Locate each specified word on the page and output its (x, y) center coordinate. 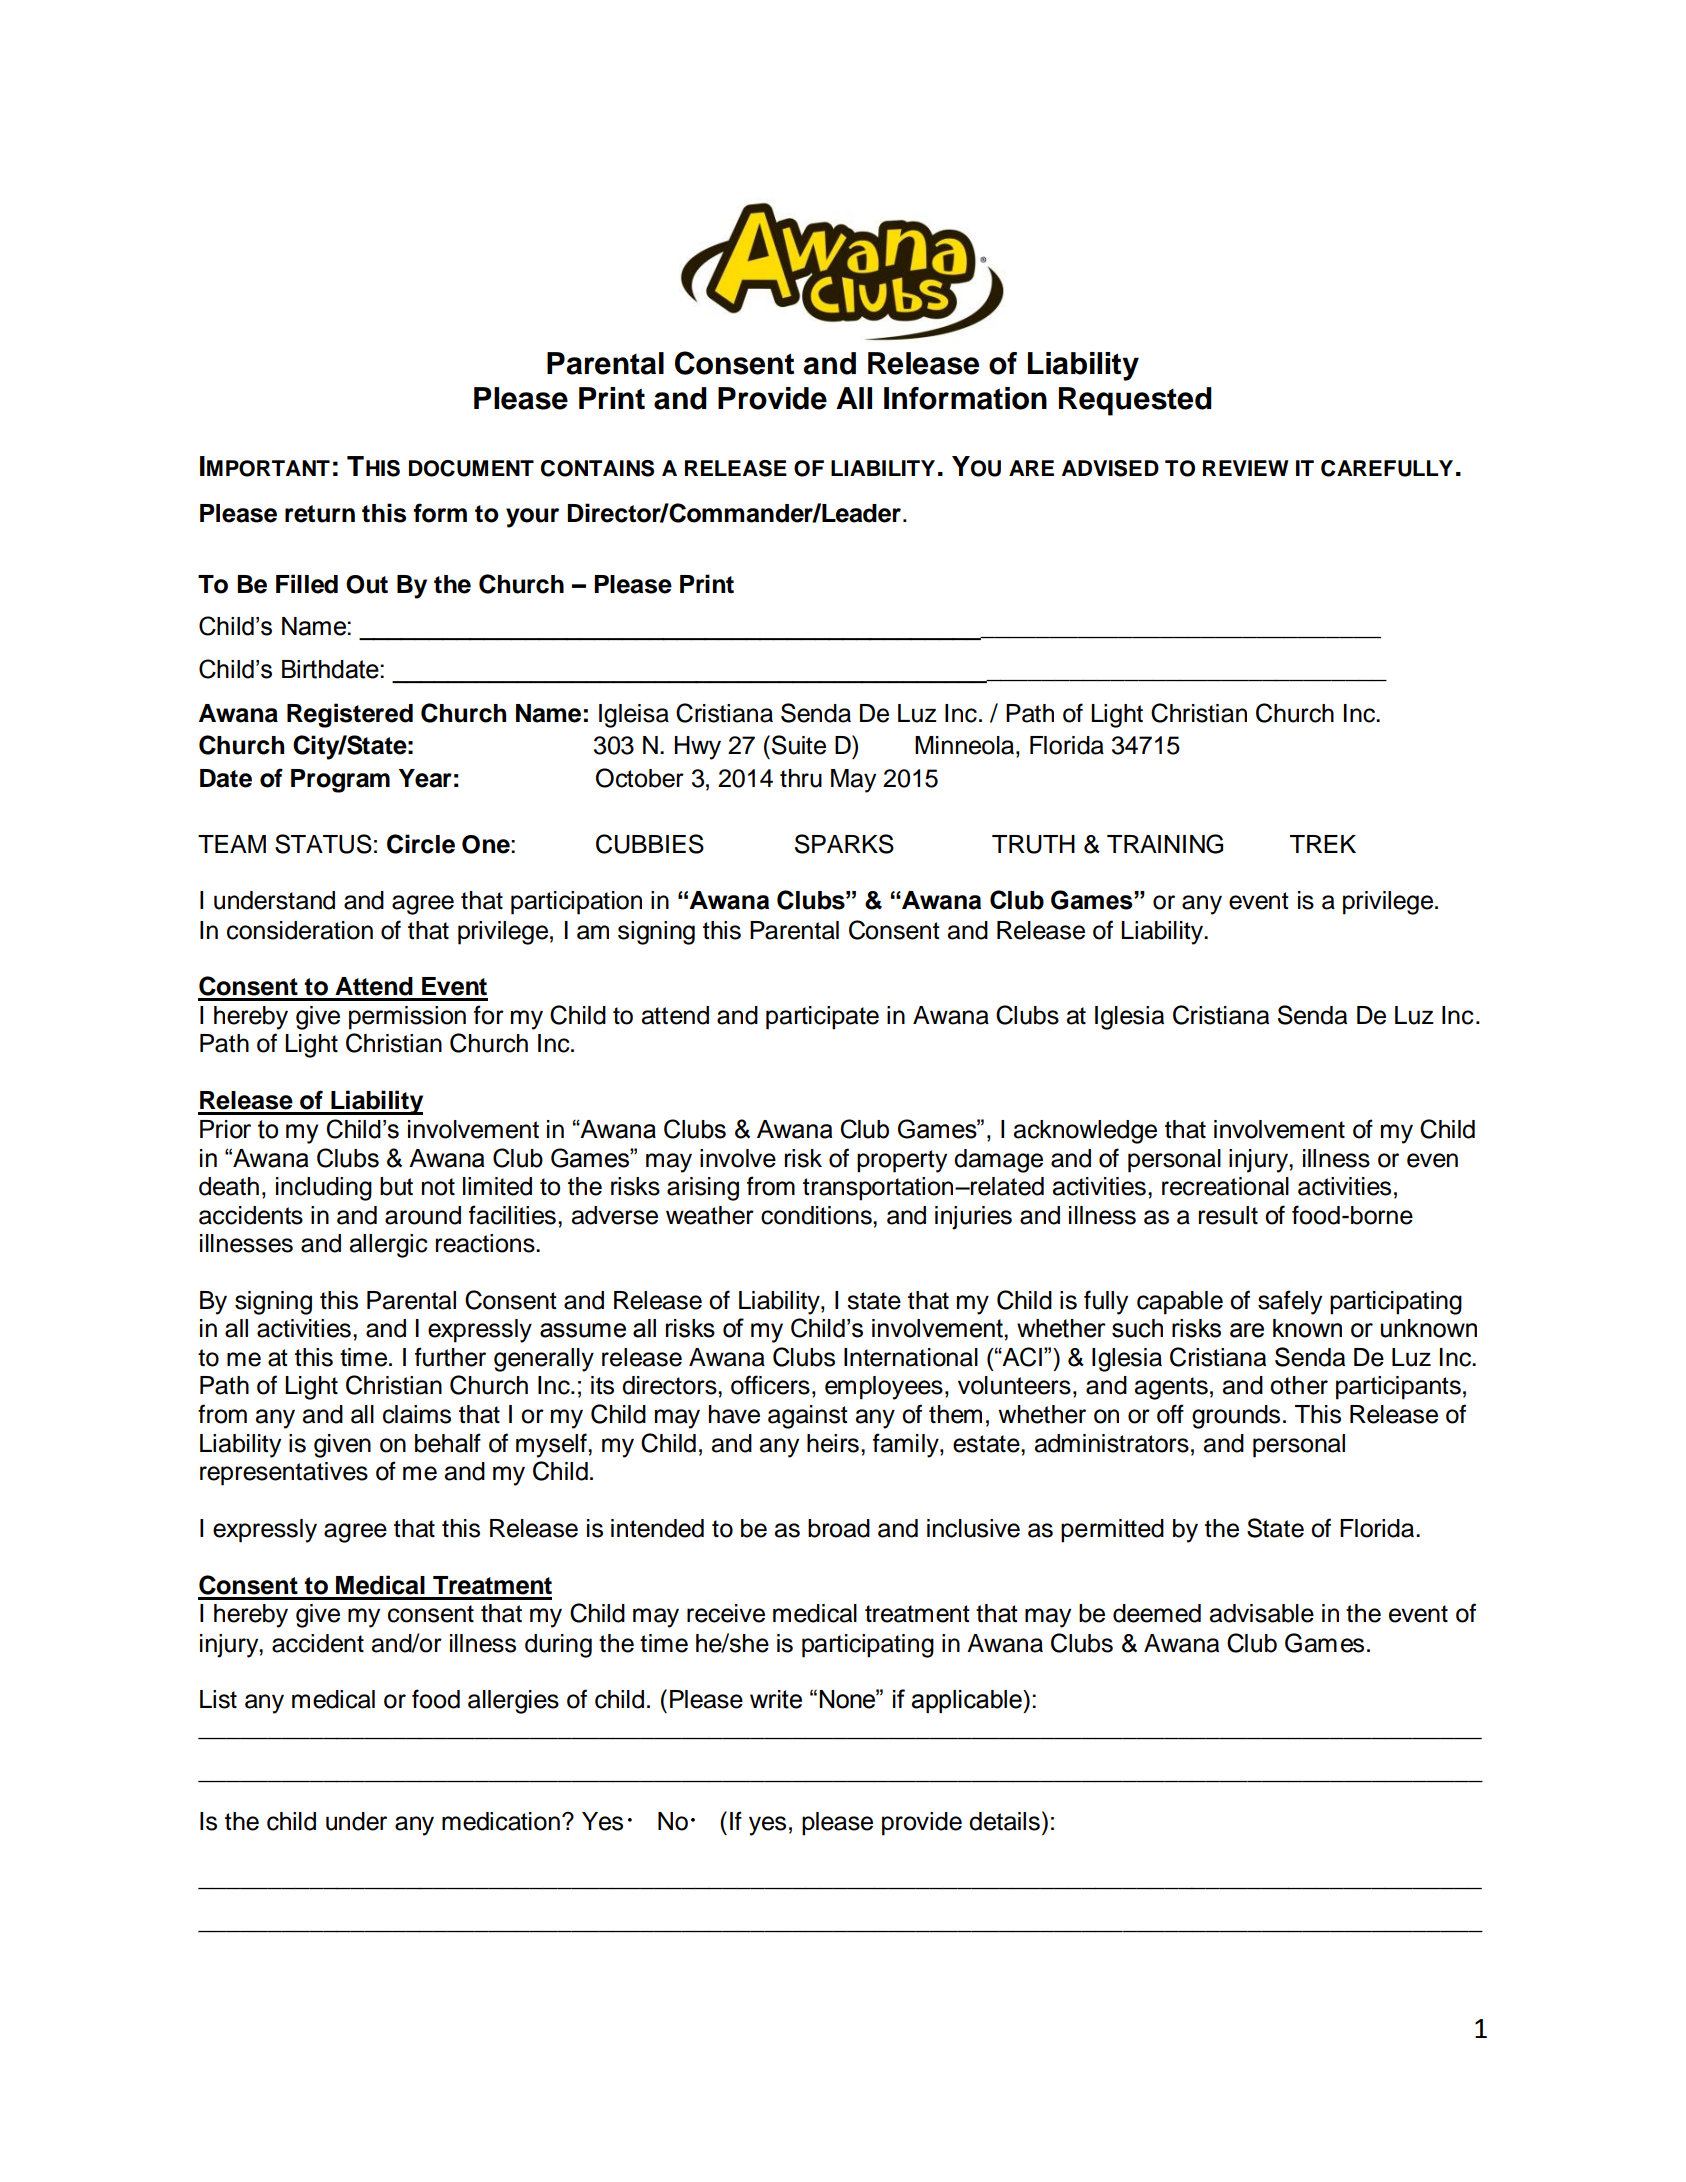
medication (501, 1821)
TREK (1323, 844)
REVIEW (1245, 468)
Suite (799, 745)
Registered (350, 715)
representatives (284, 1474)
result (1228, 1215)
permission (407, 1018)
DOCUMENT (471, 468)
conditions (817, 1215)
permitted (1112, 1531)
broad (839, 1528)
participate (822, 1018)
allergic (388, 1246)
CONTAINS (597, 468)
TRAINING (1165, 844)
